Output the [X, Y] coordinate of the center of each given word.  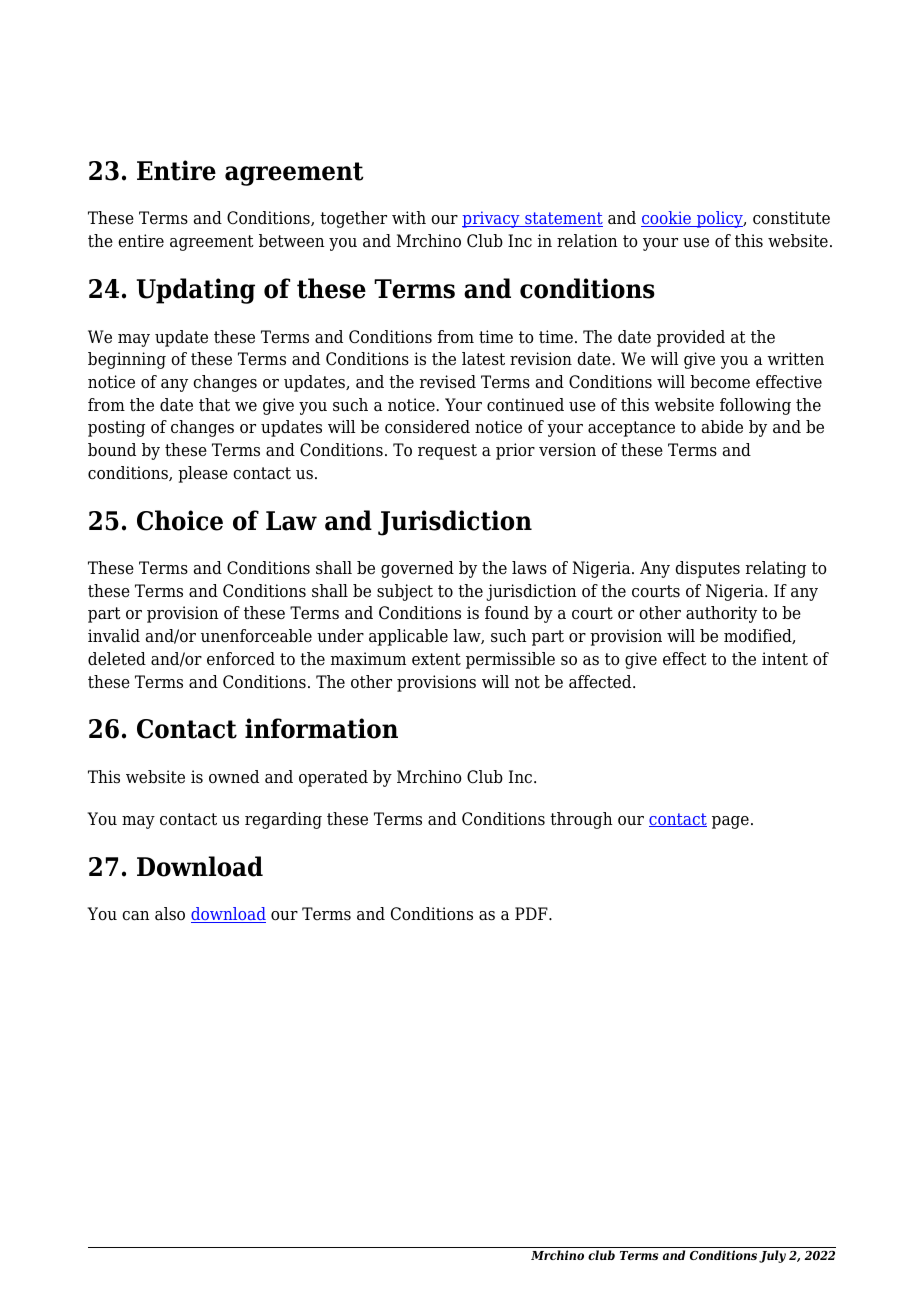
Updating [196, 291]
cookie [667, 219]
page [730, 822]
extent [436, 659]
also [170, 914]
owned [234, 777]
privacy [492, 219]
